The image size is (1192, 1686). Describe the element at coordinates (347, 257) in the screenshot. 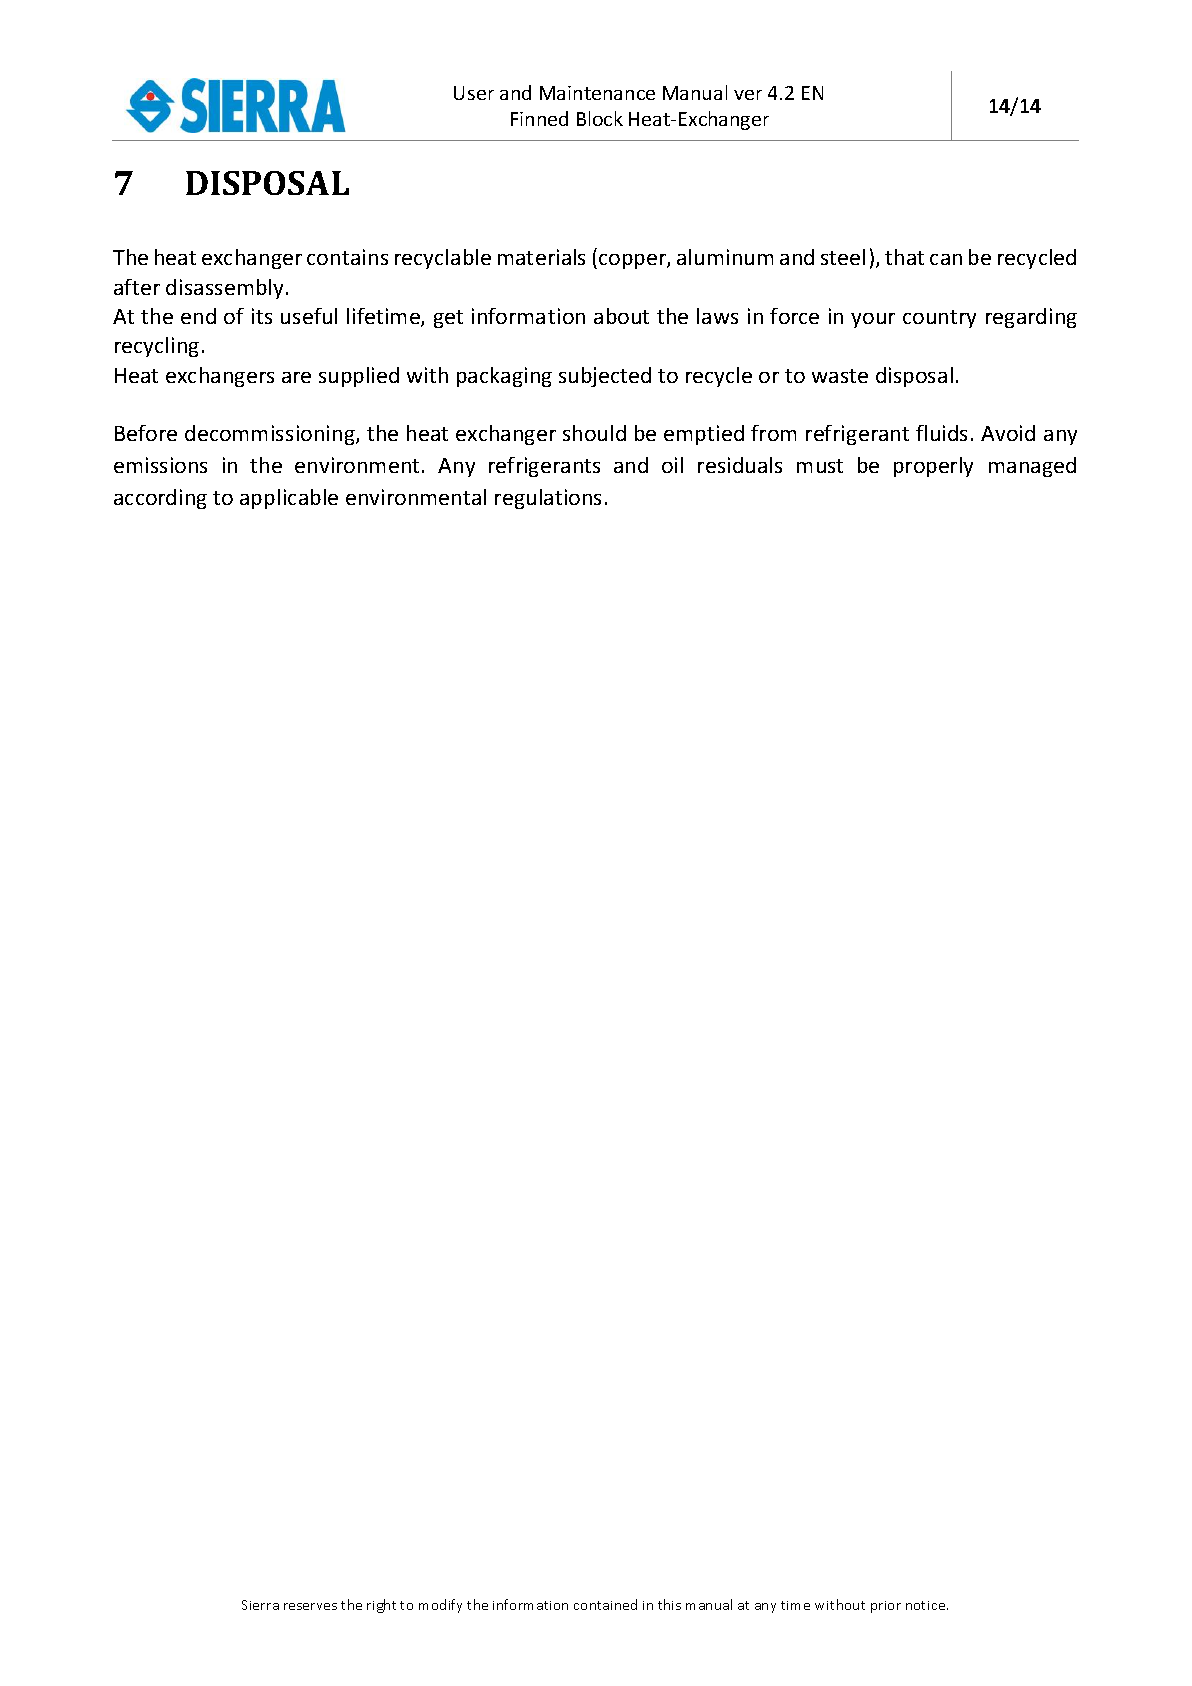

I see `contains` at that location.
